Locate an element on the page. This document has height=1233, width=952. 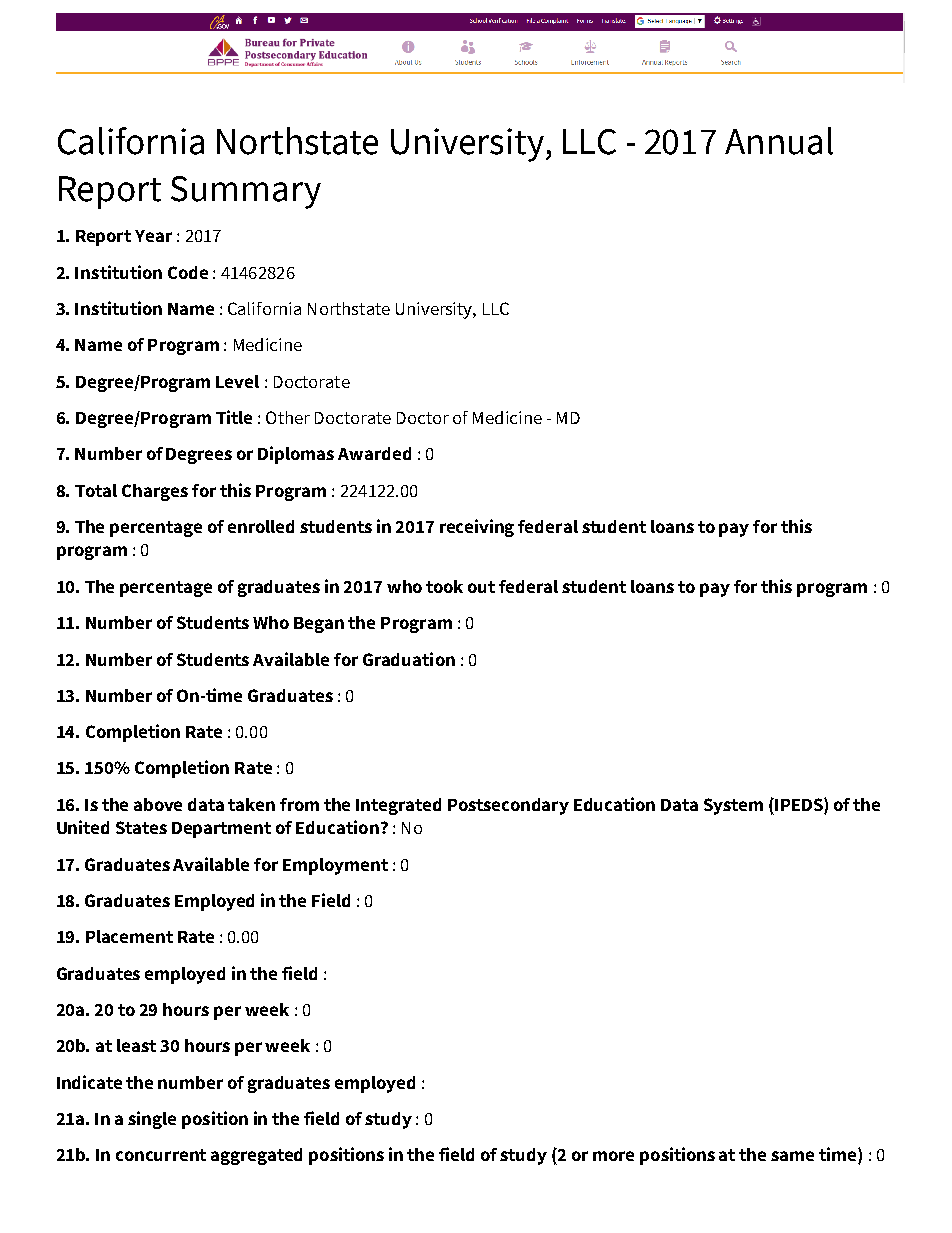
Summary is located at coordinates (246, 192).
